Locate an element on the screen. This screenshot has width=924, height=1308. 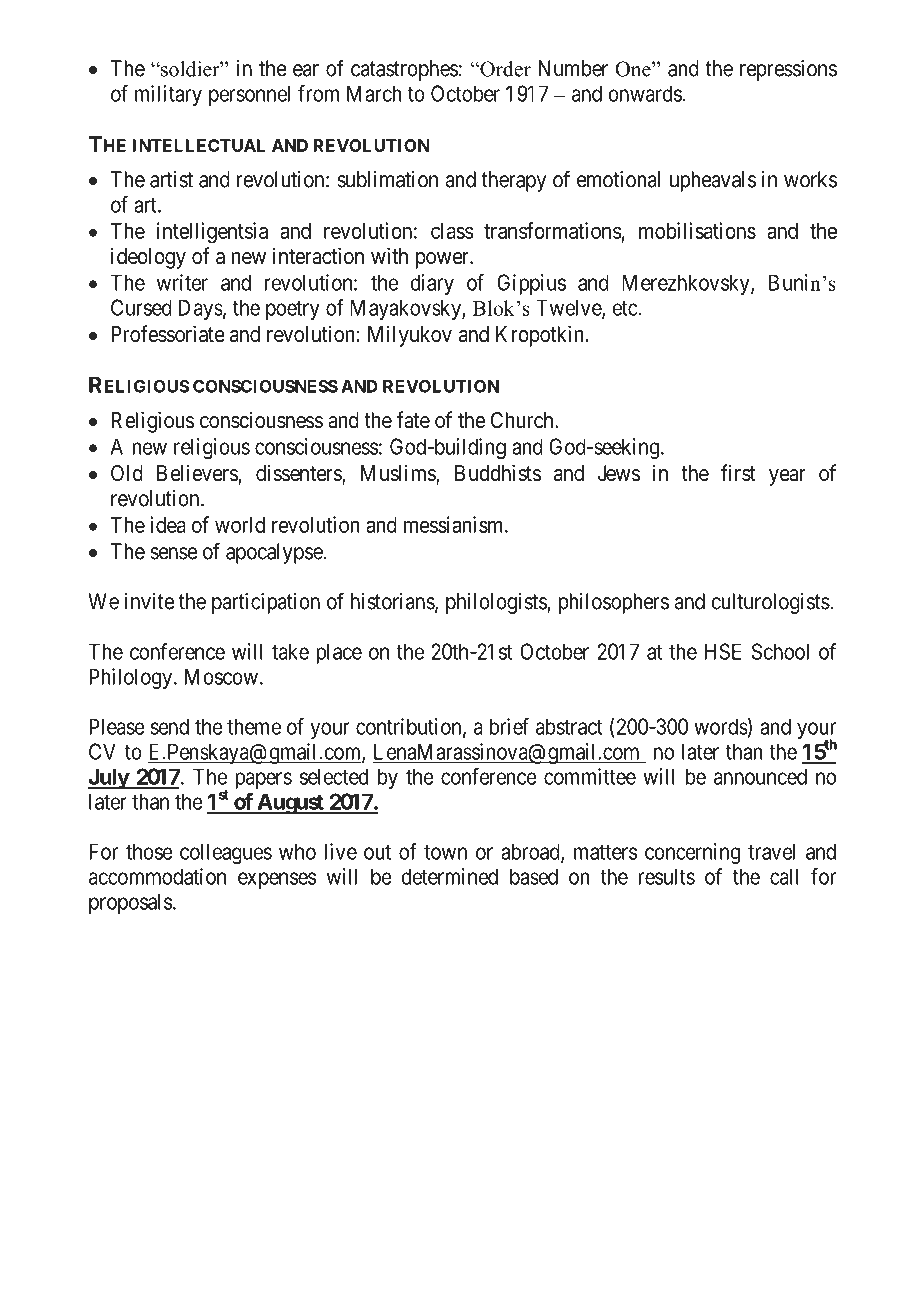
accommodation is located at coordinates (157, 876).
